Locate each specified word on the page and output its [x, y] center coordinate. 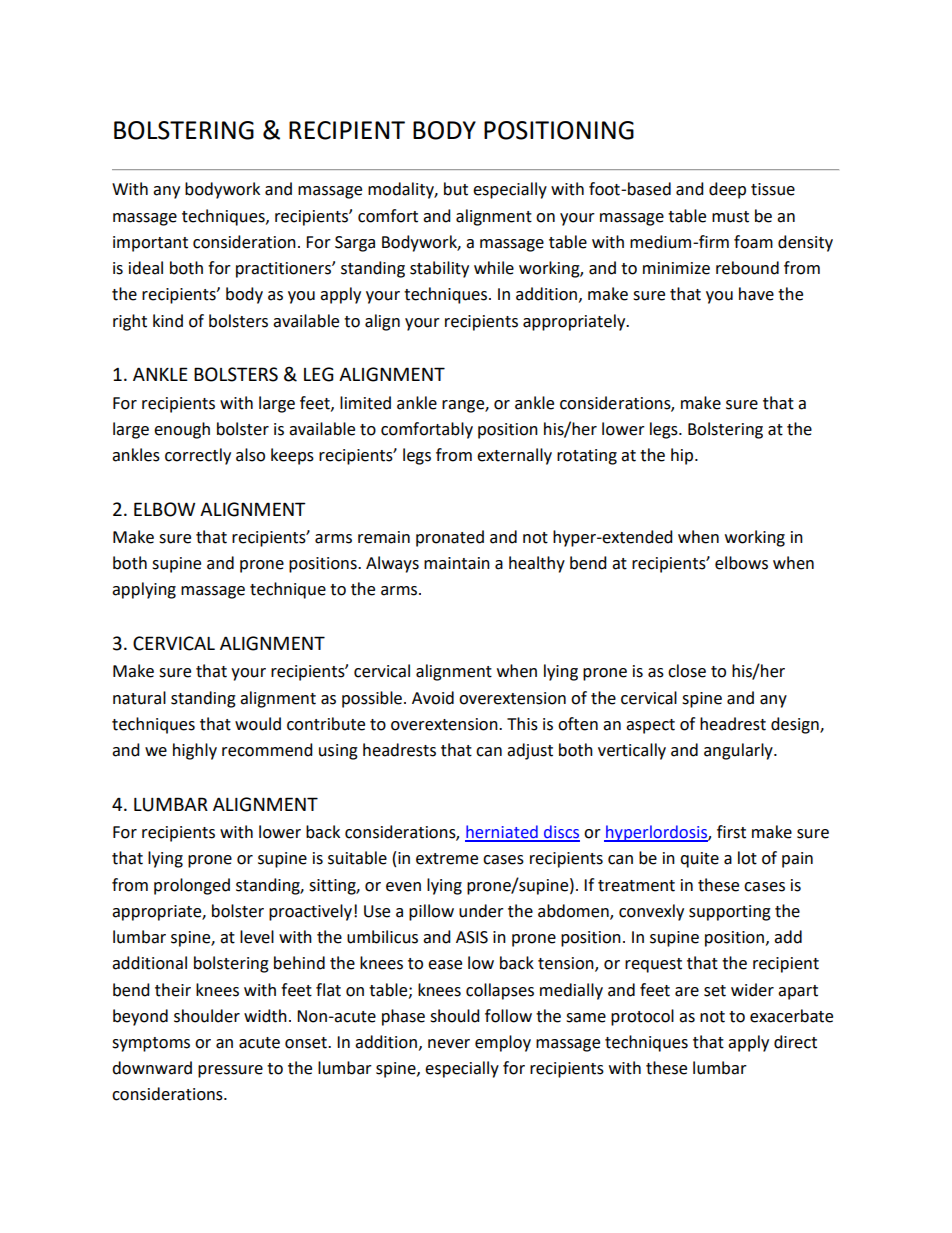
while [494, 268]
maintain [457, 563]
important [150, 244]
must [730, 217]
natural [139, 698]
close [687, 671]
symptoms [151, 1044]
